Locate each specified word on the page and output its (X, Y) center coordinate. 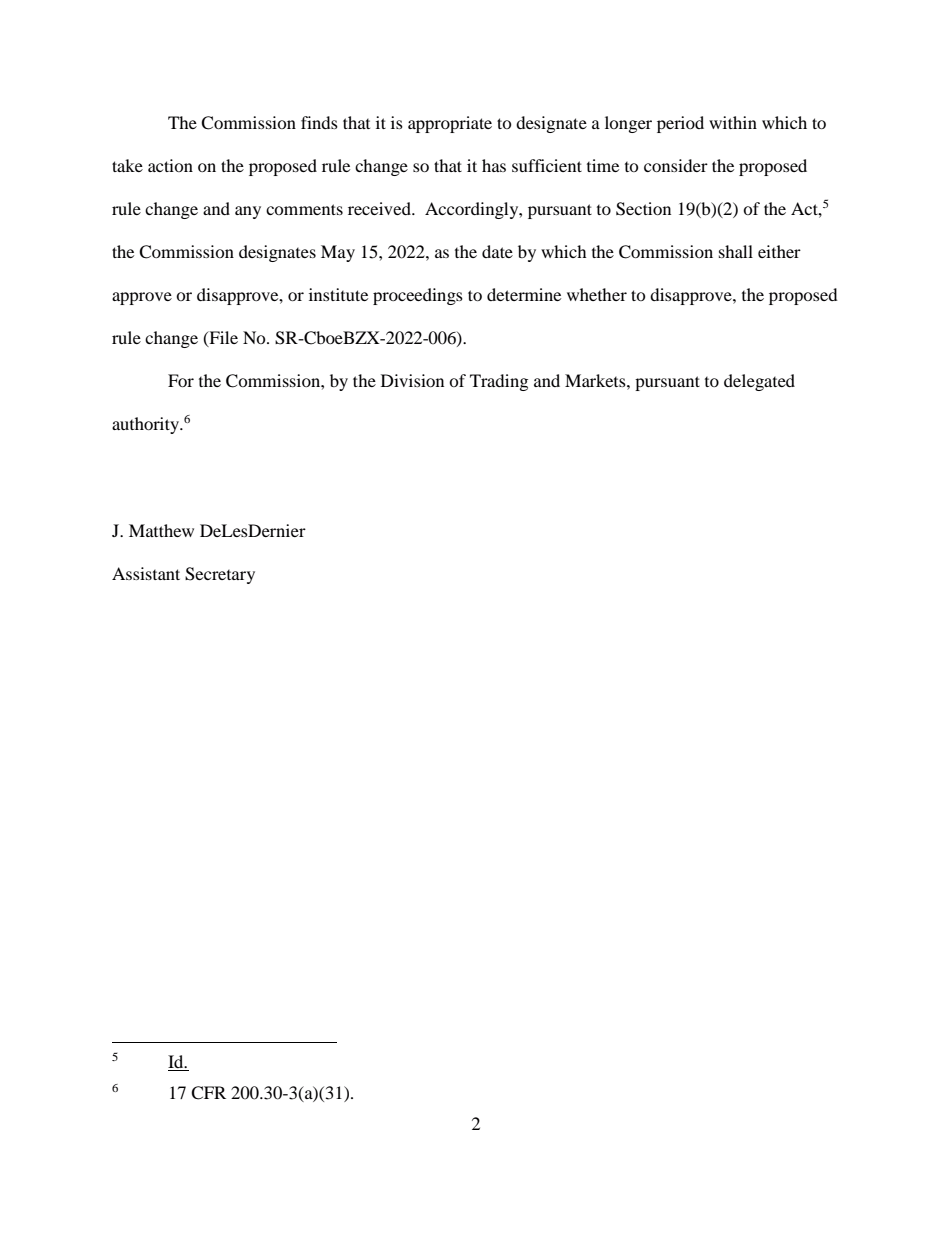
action (170, 165)
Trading (499, 382)
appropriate (450, 124)
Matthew (161, 530)
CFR (208, 1093)
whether (597, 294)
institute (338, 294)
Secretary (220, 575)
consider (676, 165)
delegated (759, 382)
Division (412, 380)
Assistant (146, 573)
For (181, 380)
